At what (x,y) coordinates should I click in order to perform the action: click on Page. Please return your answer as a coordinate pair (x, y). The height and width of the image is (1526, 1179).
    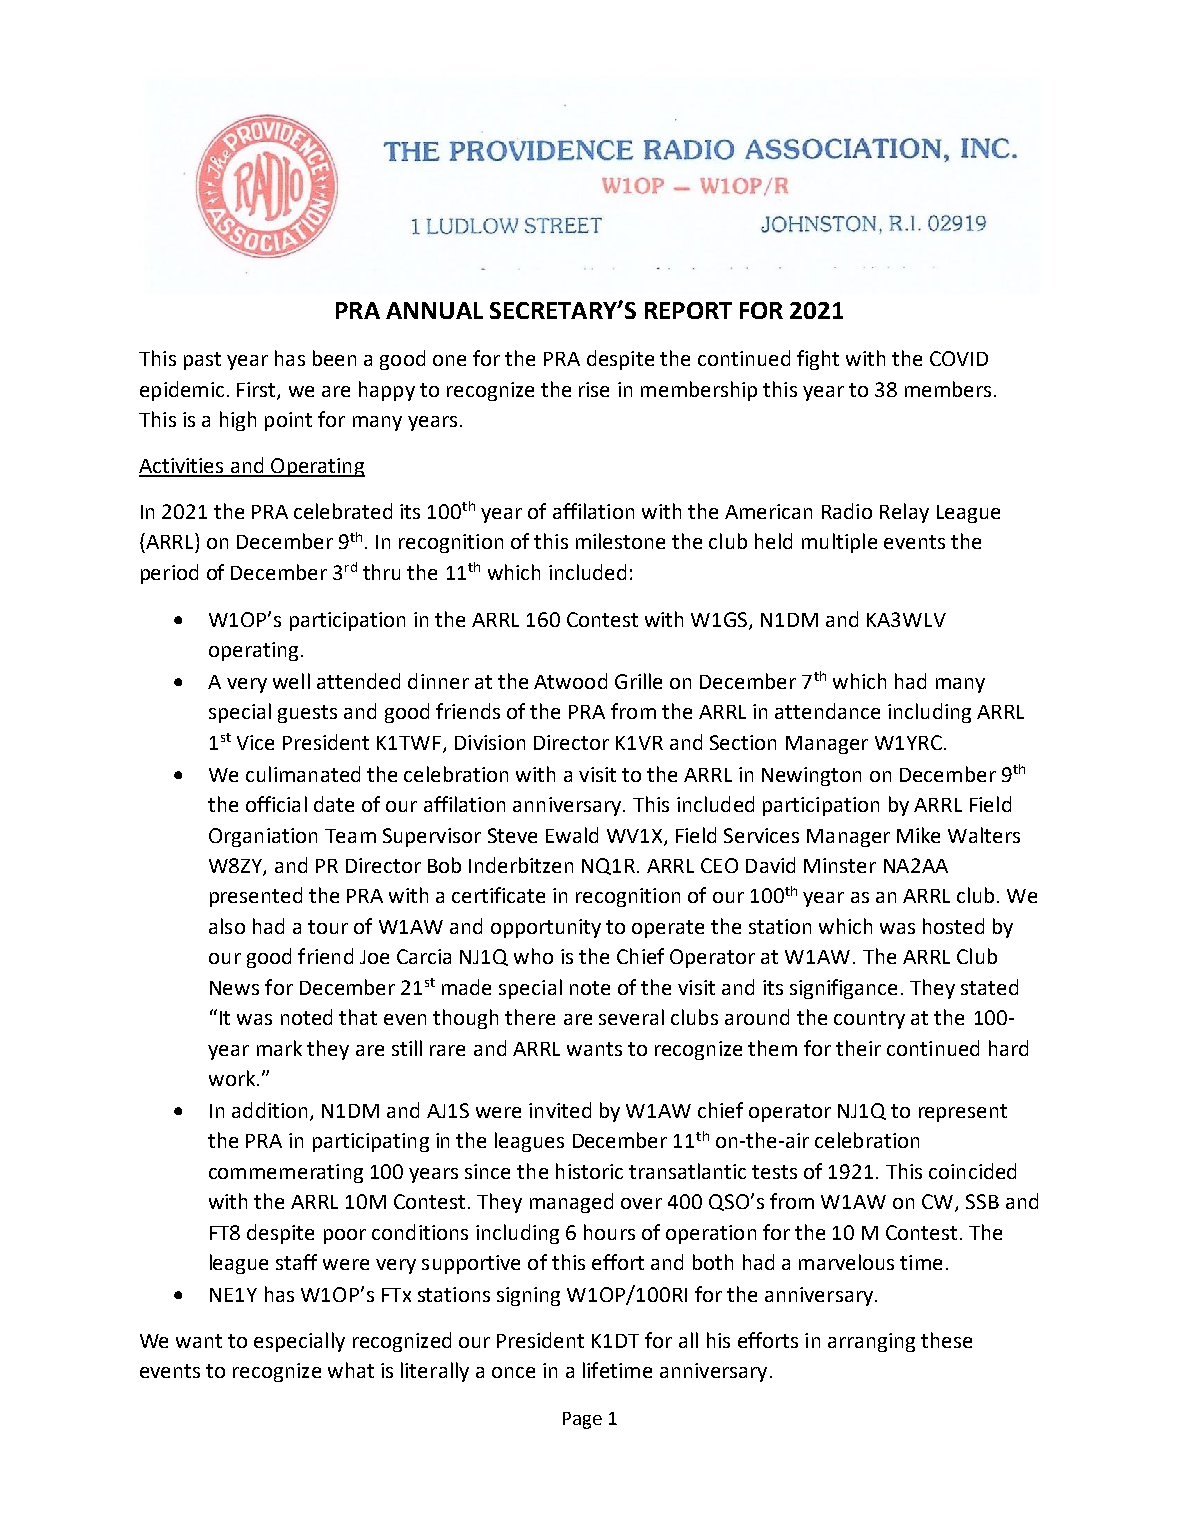
    Looking at the image, I should click on (582, 1420).
